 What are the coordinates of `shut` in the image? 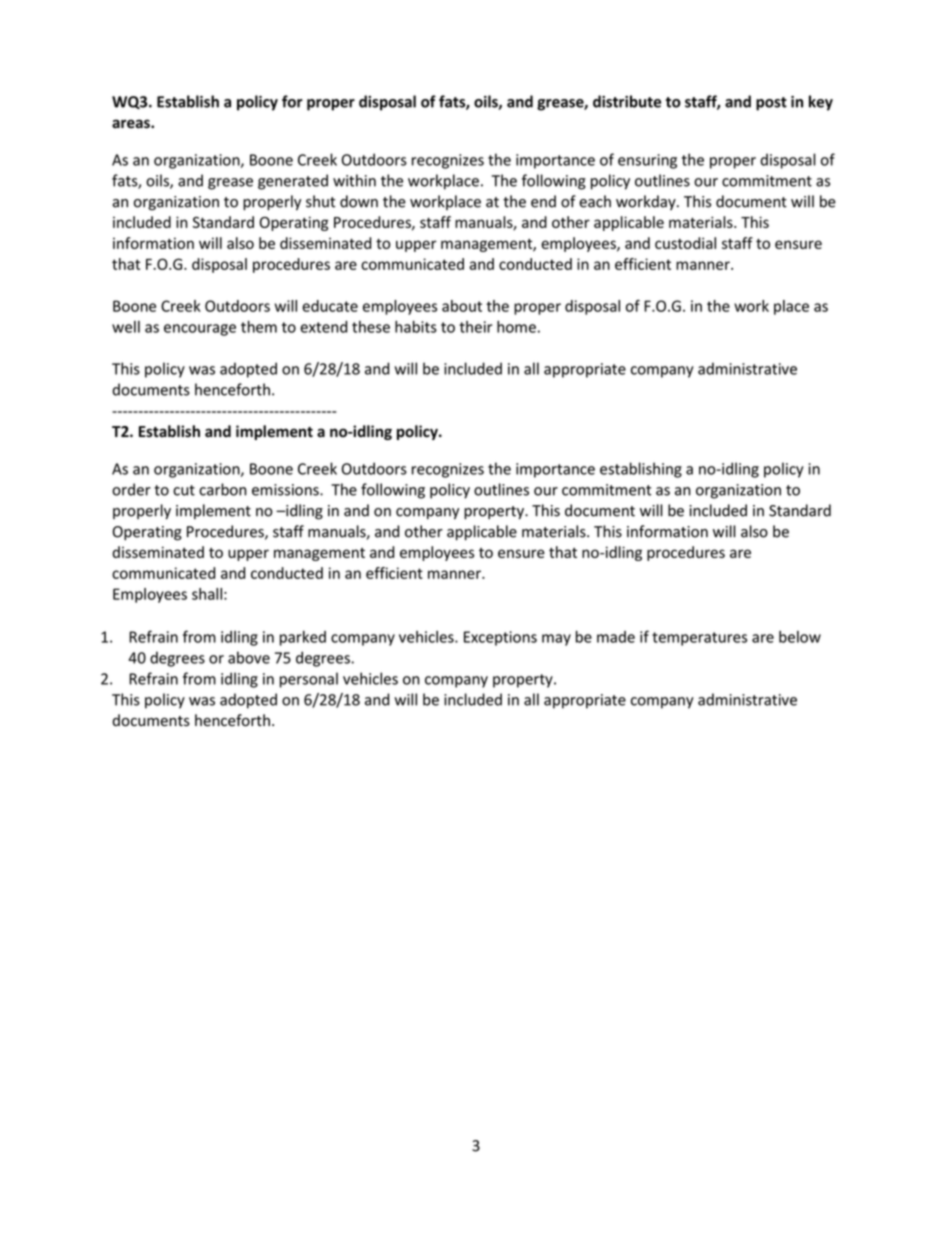 It's located at (321, 201).
